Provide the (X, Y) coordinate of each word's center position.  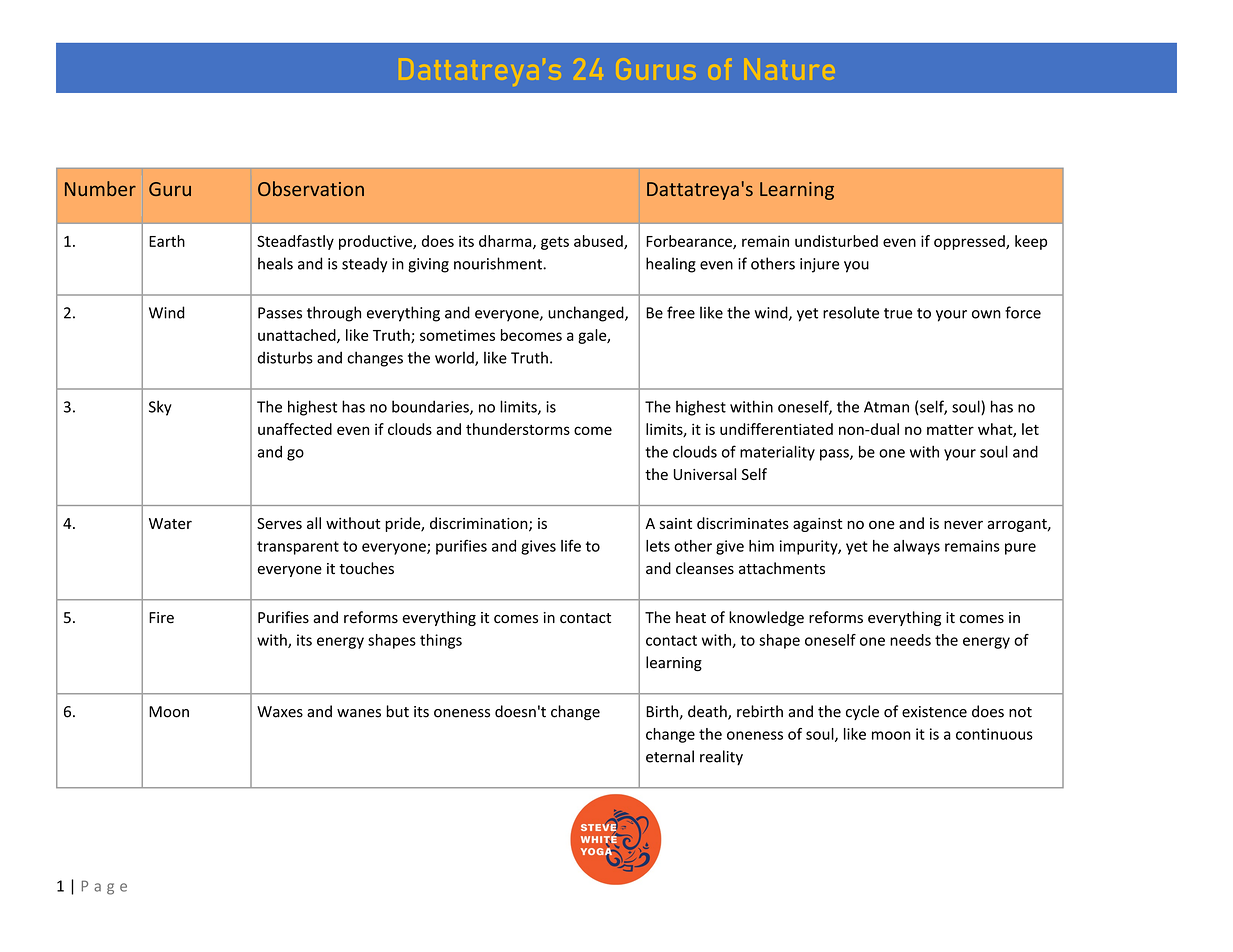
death (708, 712)
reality (721, 757)
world (455, 358)
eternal (670, 756)
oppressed (970, 242)
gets (555, 243)
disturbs (285, 357)
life (571, 546)
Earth (167, 241)
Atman (886, 407)
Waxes (280, 712)
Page (104, 887)
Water (170, 523)
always (917, 547)
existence (934, 712)
